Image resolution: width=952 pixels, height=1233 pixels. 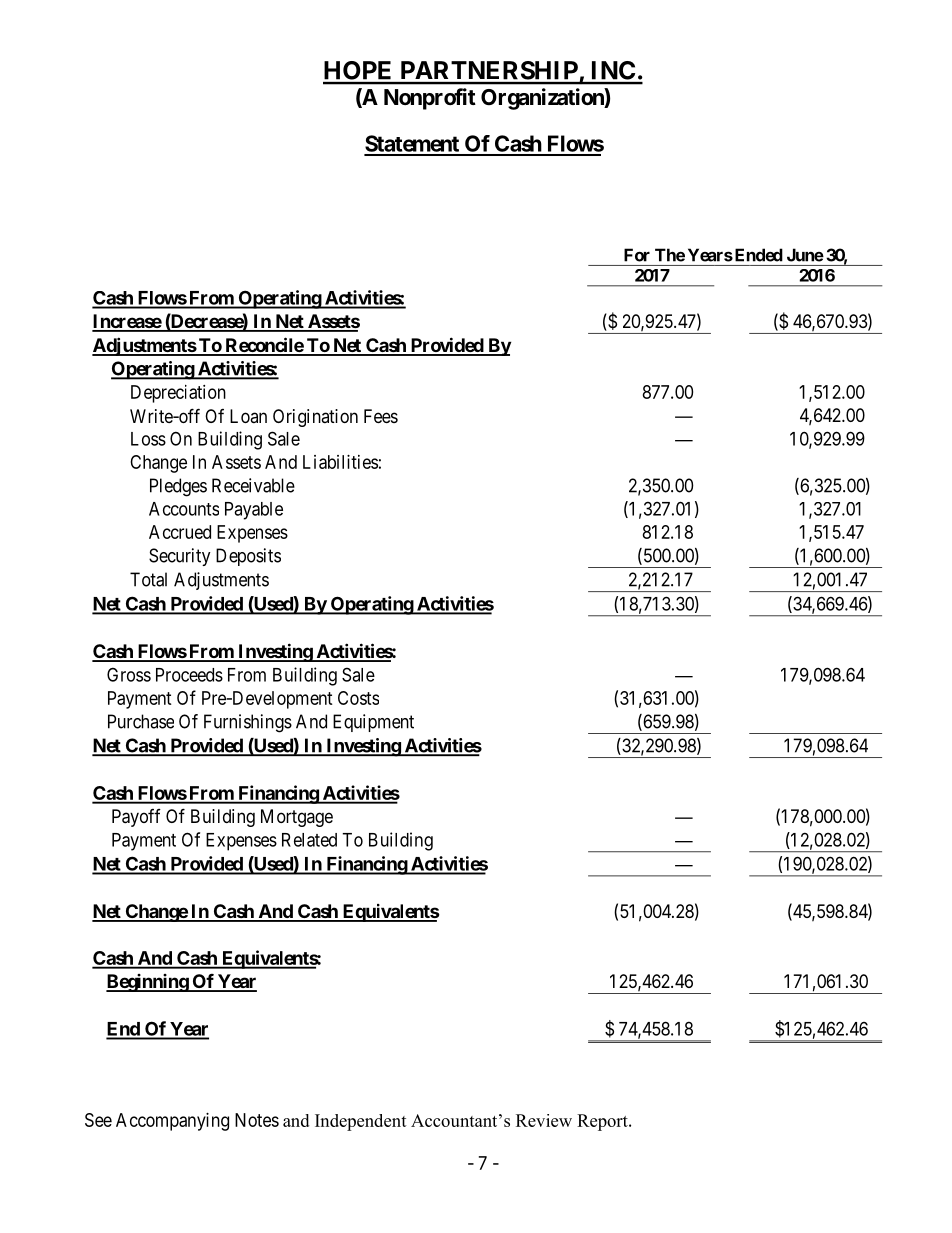 I want to click on Total, so click(x=148, y=579).
